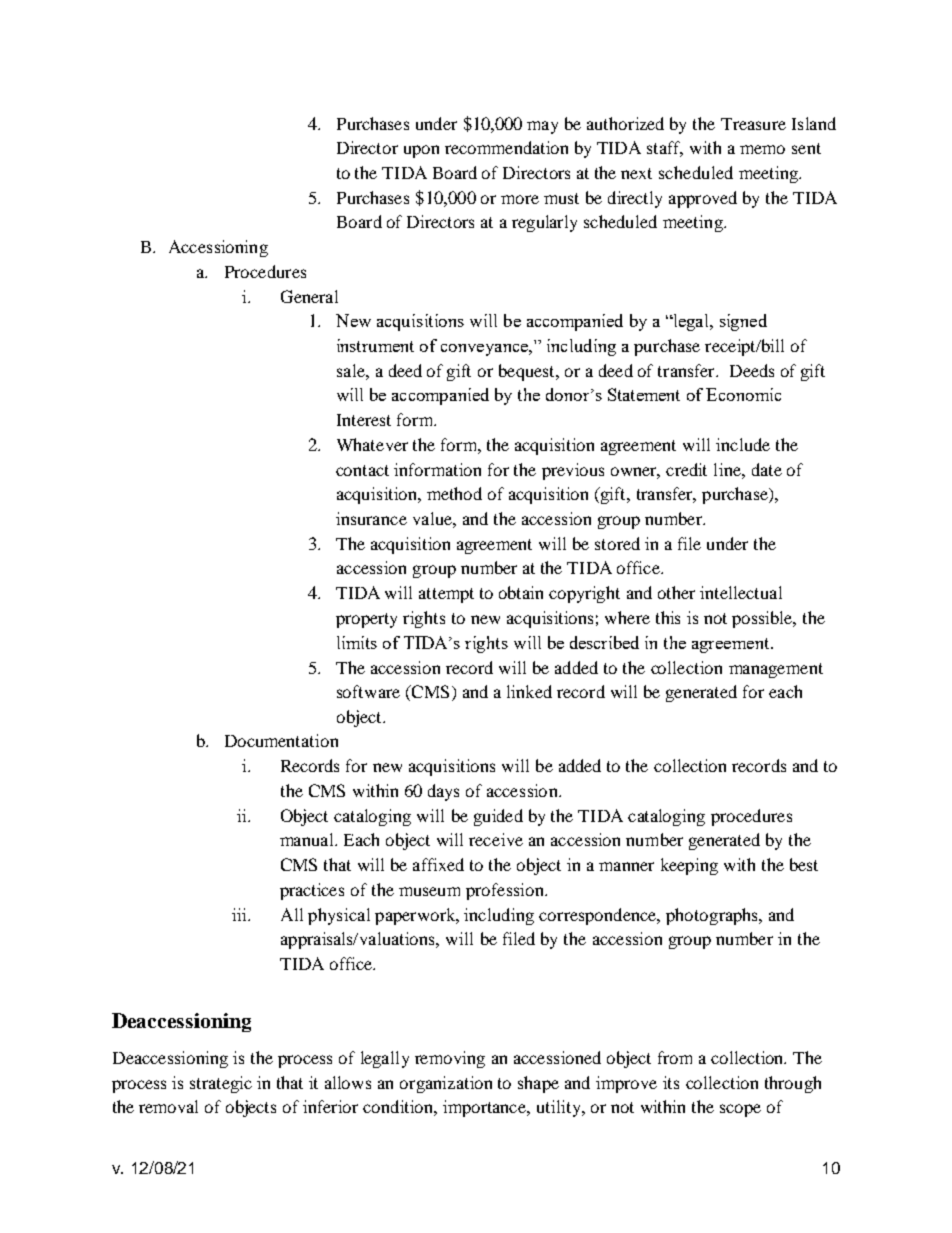 Image resolution: width=952 pixels, height=1233 pixels. I want to click on memo, so click(762, 149).
